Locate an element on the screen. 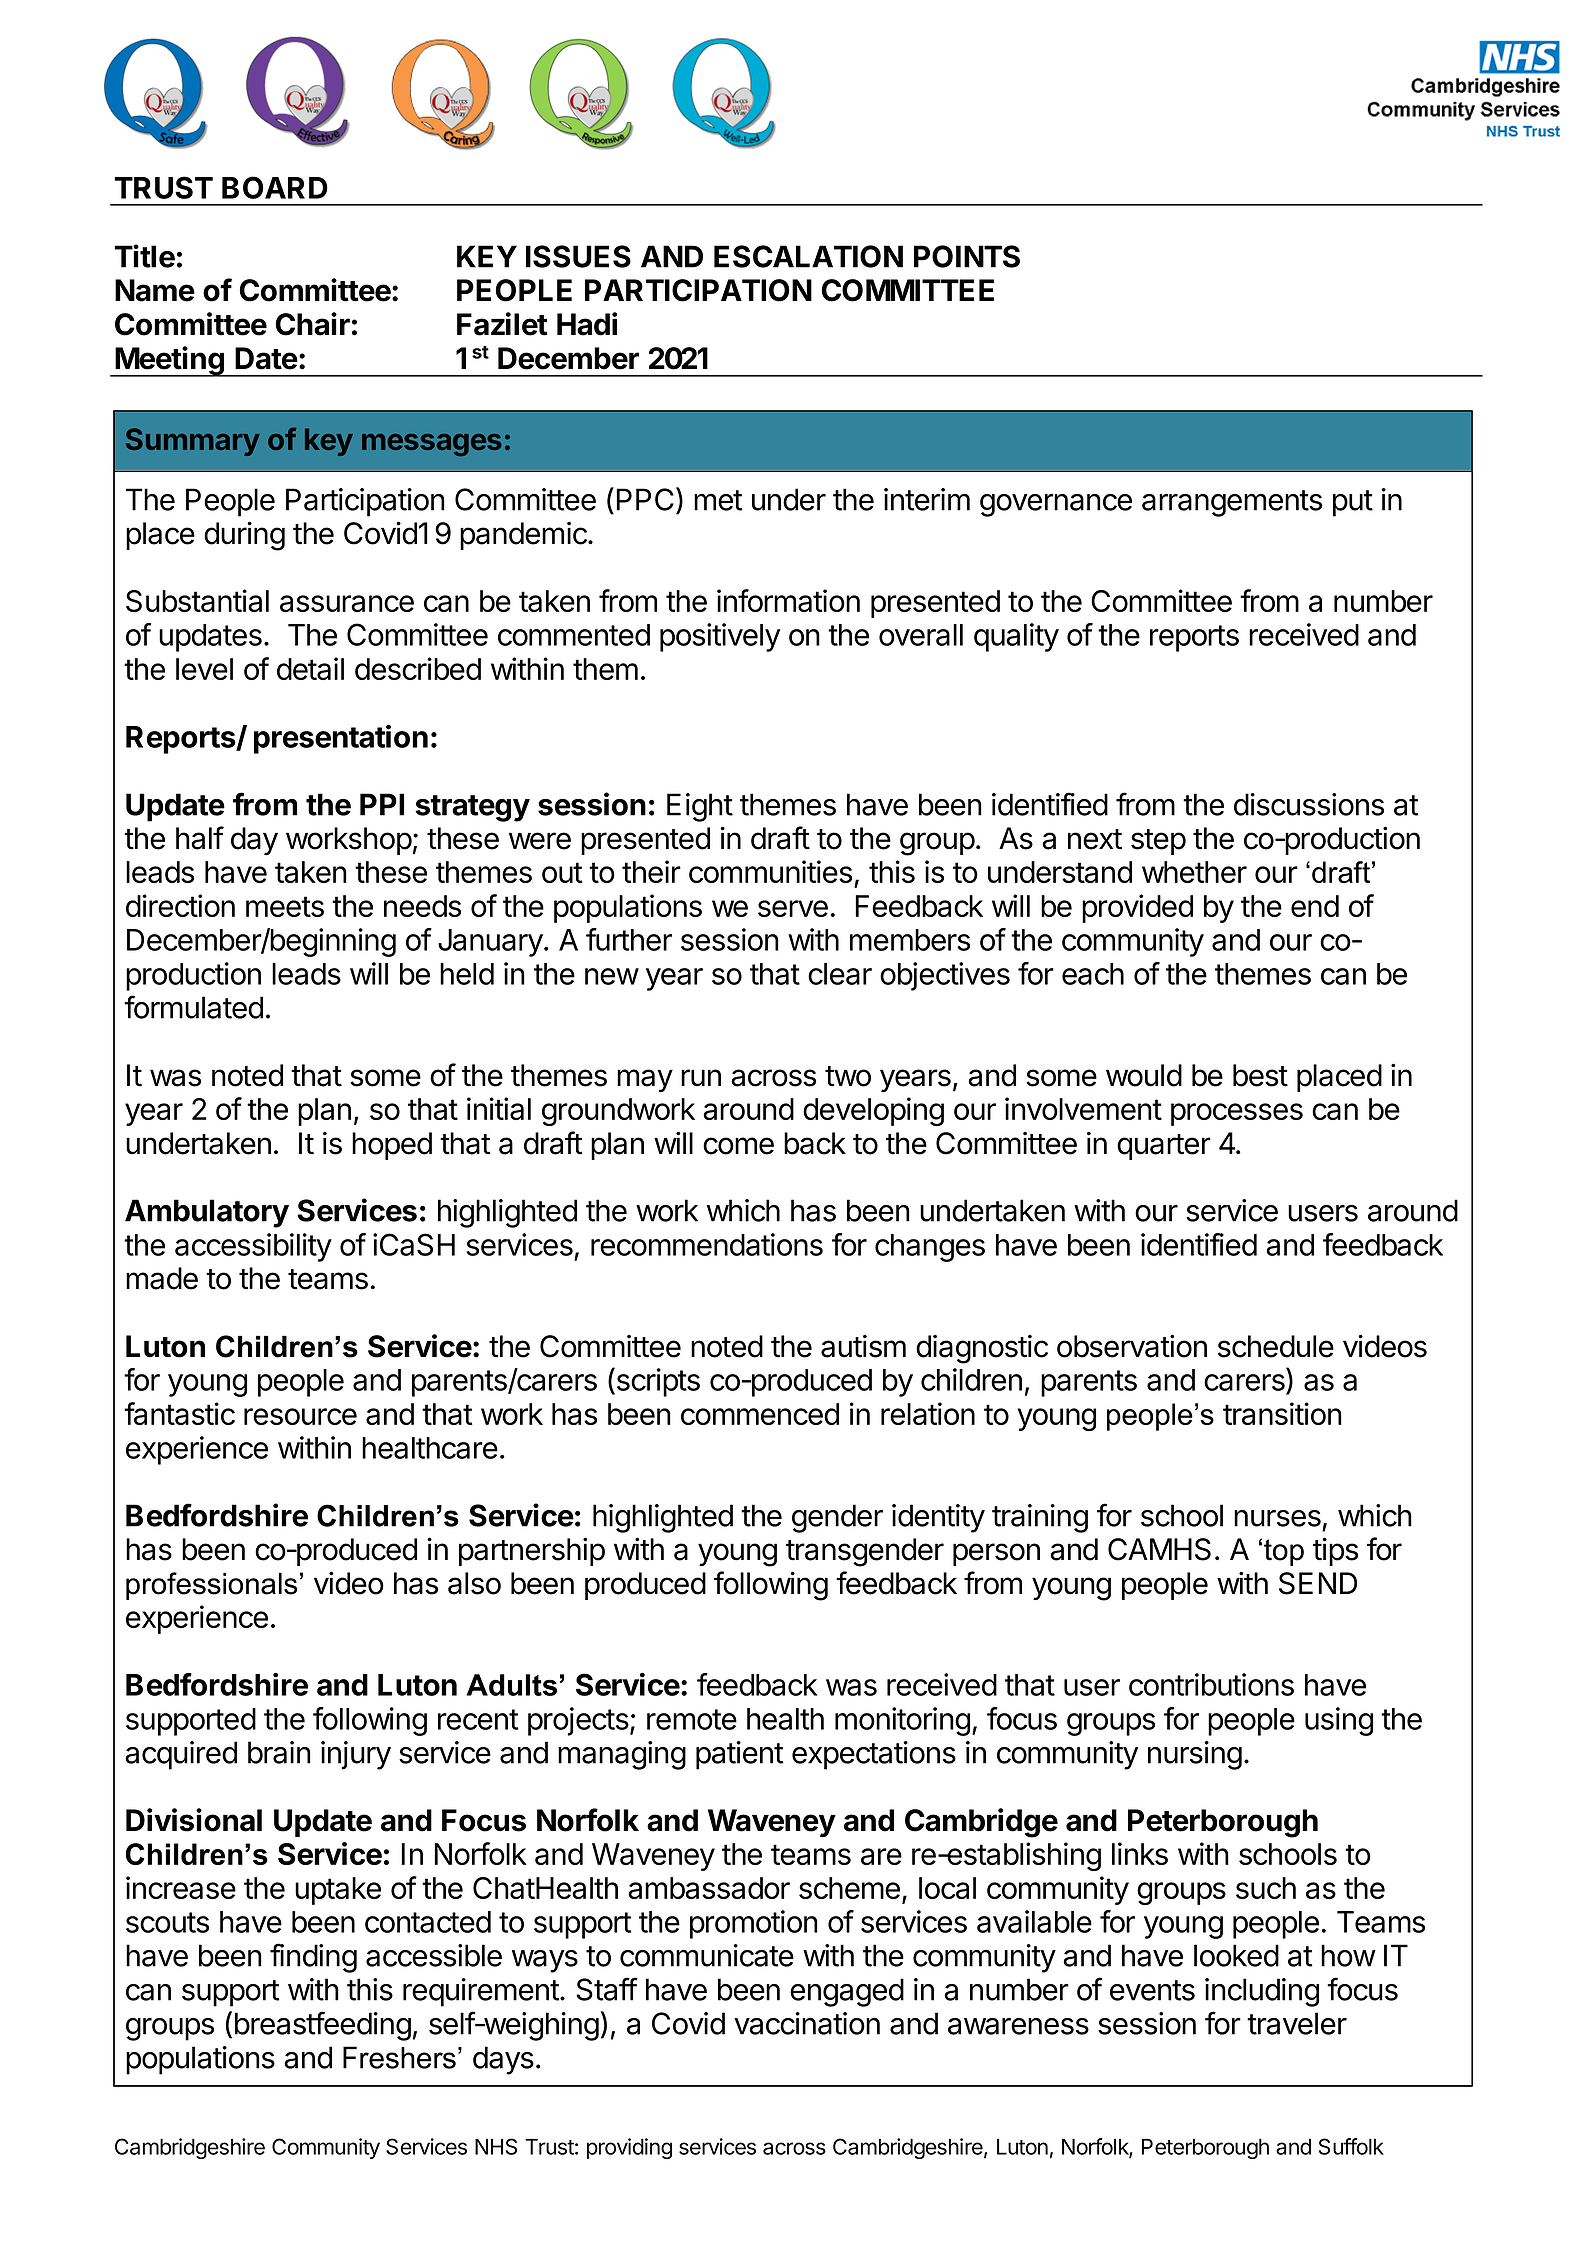 The width and height of the screenshot is (1592, 2254). quarter is located at coordinates (1164, 1147).
